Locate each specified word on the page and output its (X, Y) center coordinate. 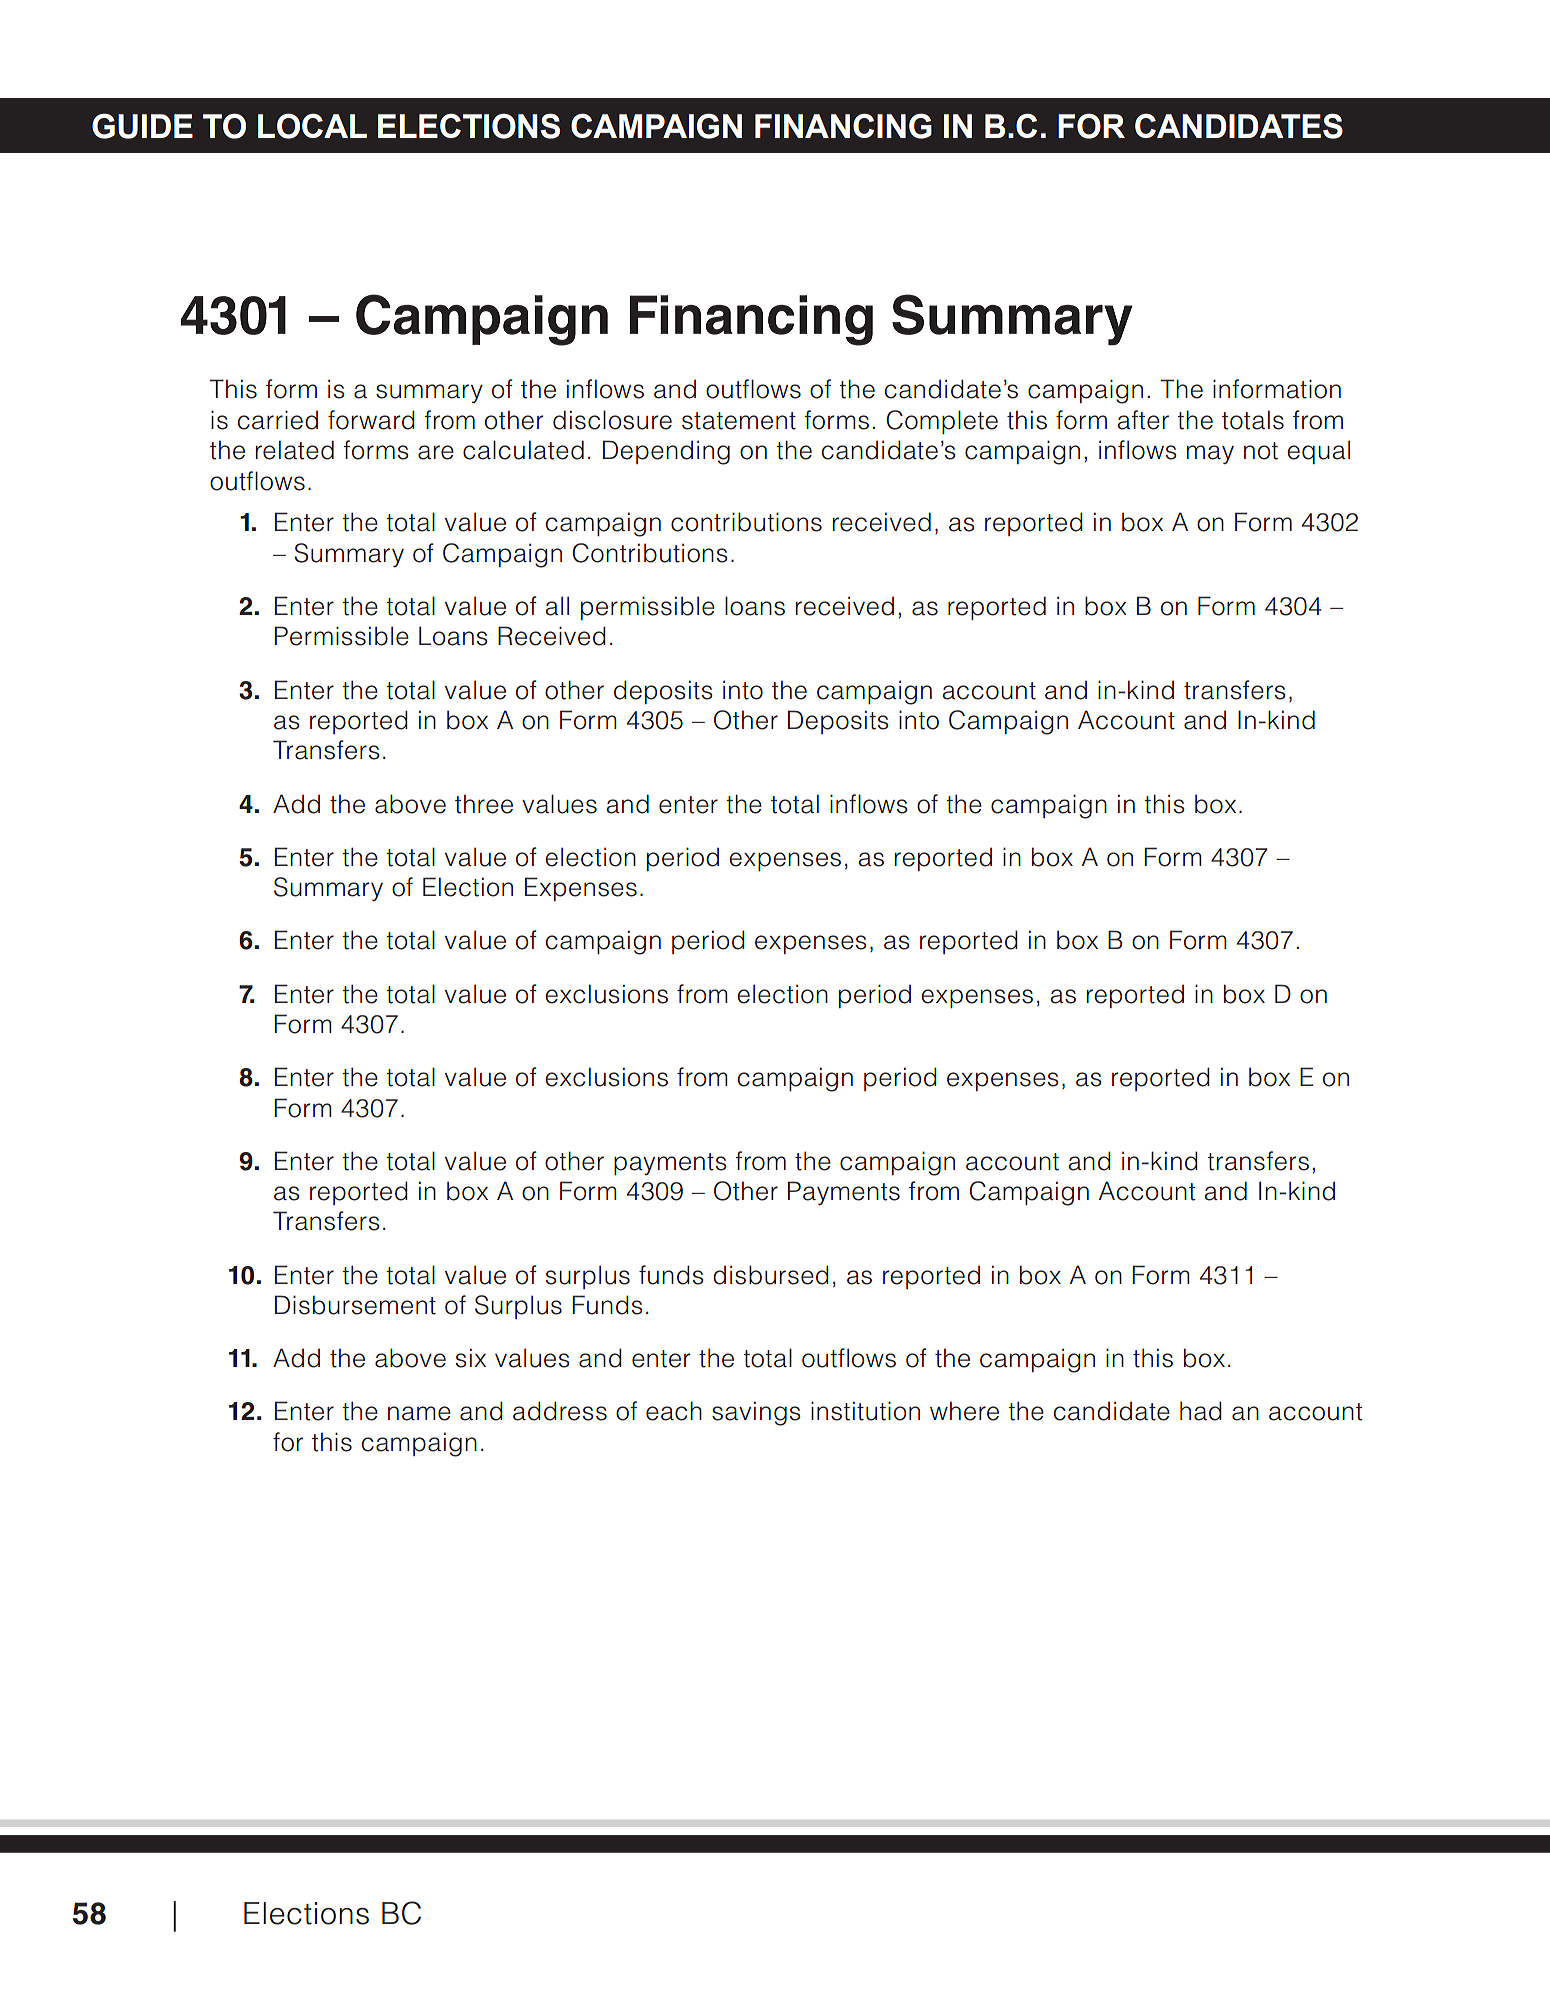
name (419, 1413)
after (1143, 420)
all (557, 606)
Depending (666, 452)
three (484, 804)
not (1261, 451)
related (295, 450)
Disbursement (355, 1305)
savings (756, 1413)
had (1201, 1411)
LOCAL (312, 126)
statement (739, 421)
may (1210, 454)
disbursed (771, 1275)
